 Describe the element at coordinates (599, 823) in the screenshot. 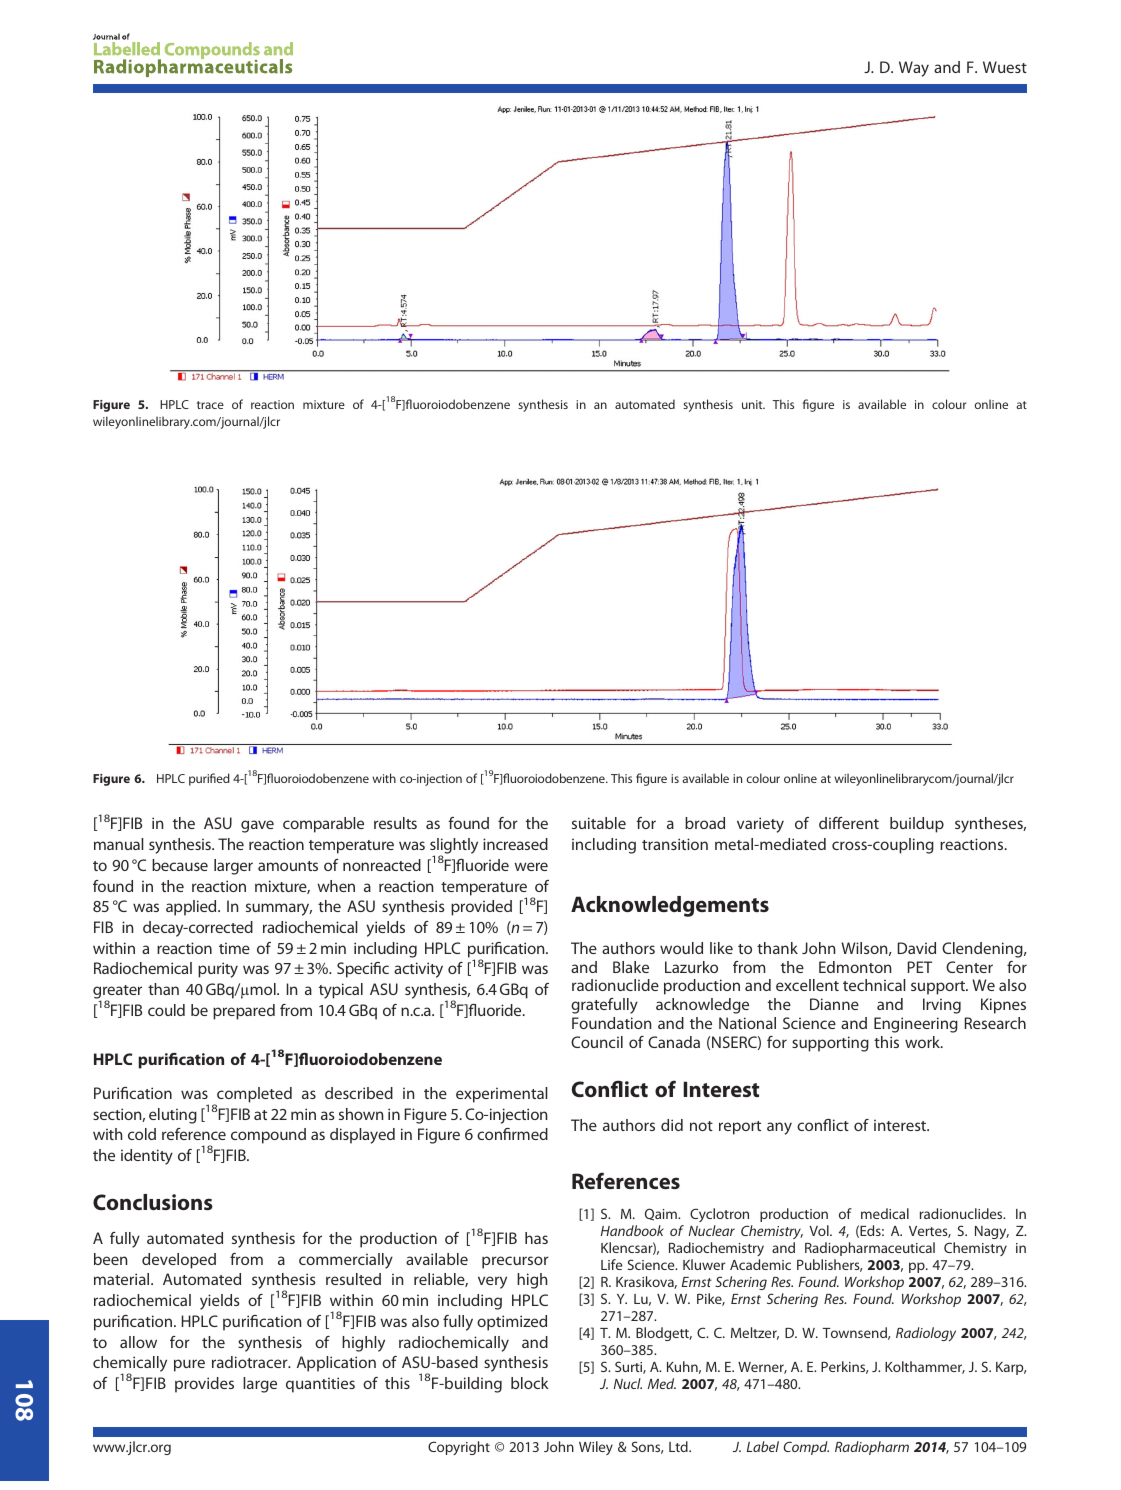

I see `suitable` at that location.
